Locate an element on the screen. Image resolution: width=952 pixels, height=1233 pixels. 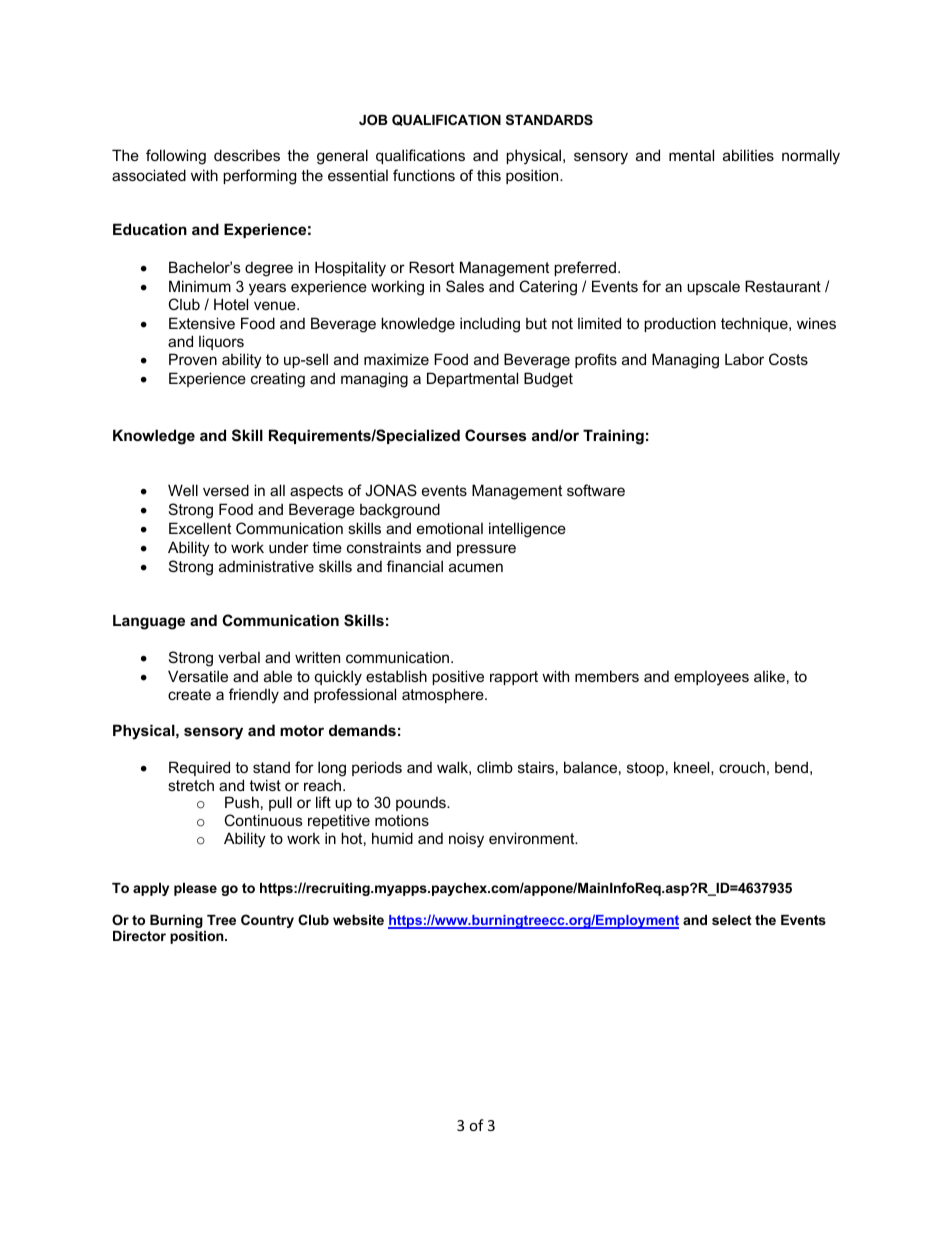
please is located at coordinates (195, 889).
